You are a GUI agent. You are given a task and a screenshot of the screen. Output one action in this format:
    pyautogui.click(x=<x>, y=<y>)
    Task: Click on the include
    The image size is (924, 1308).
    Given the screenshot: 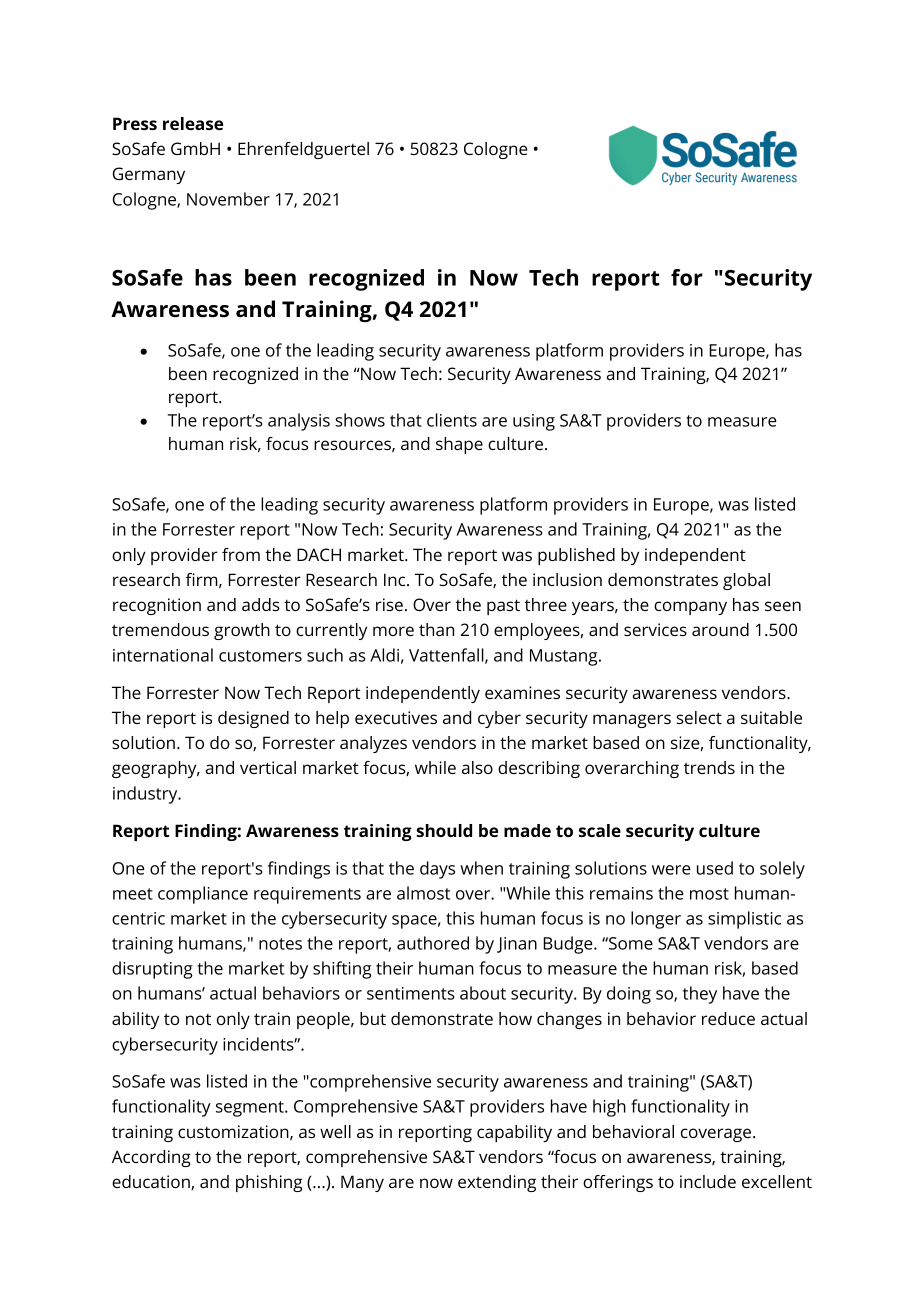 What is the action you would take?
    pyautogui.click(x=708, y=1181)
